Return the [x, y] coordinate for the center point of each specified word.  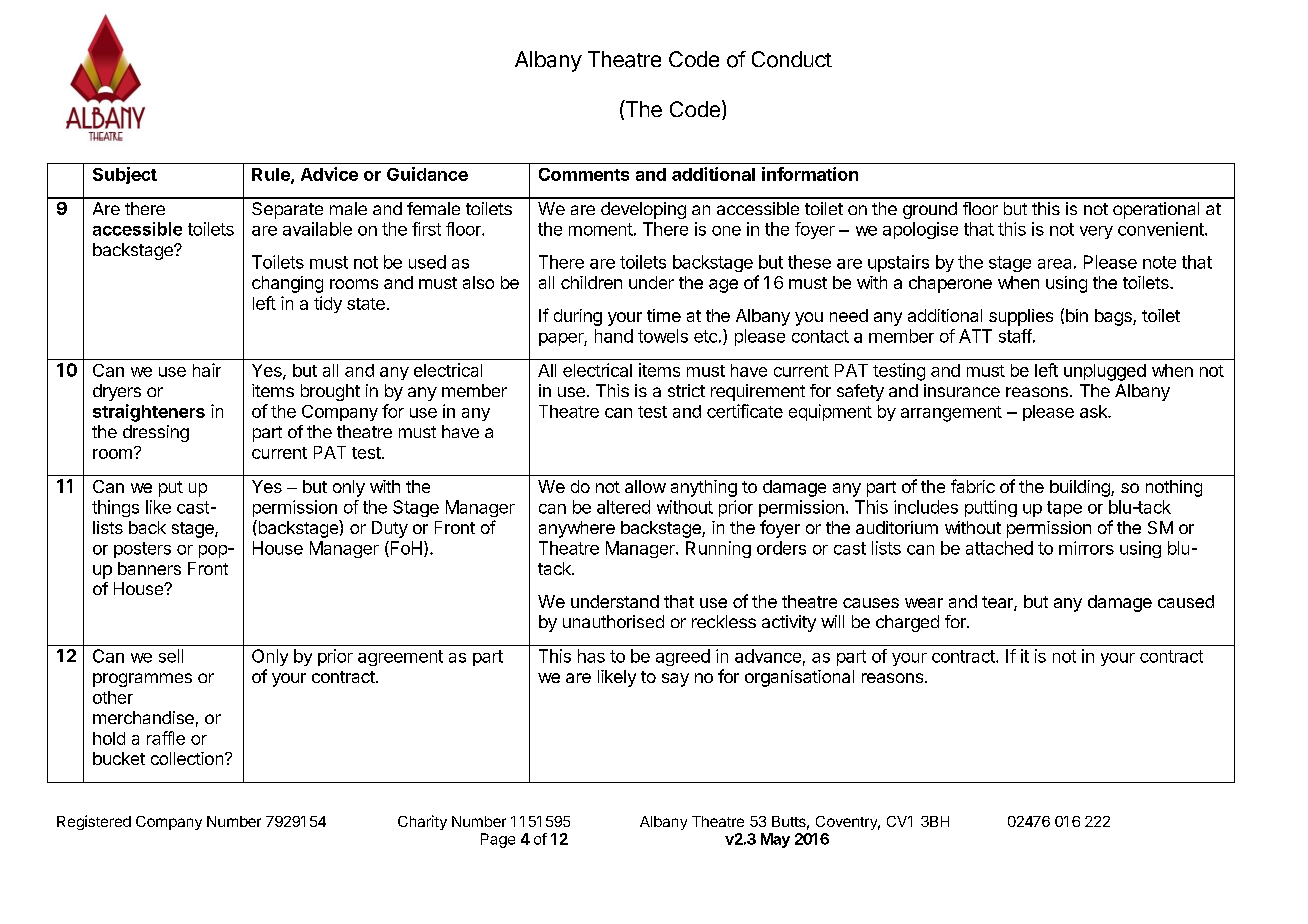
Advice [329, 174]
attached [999, 548]
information [810, 174]
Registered [94, 822]
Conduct [792, 59]
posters [142, 550]
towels [663, 336]
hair [207, 370]
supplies [1021, 317]
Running [718, 549]
